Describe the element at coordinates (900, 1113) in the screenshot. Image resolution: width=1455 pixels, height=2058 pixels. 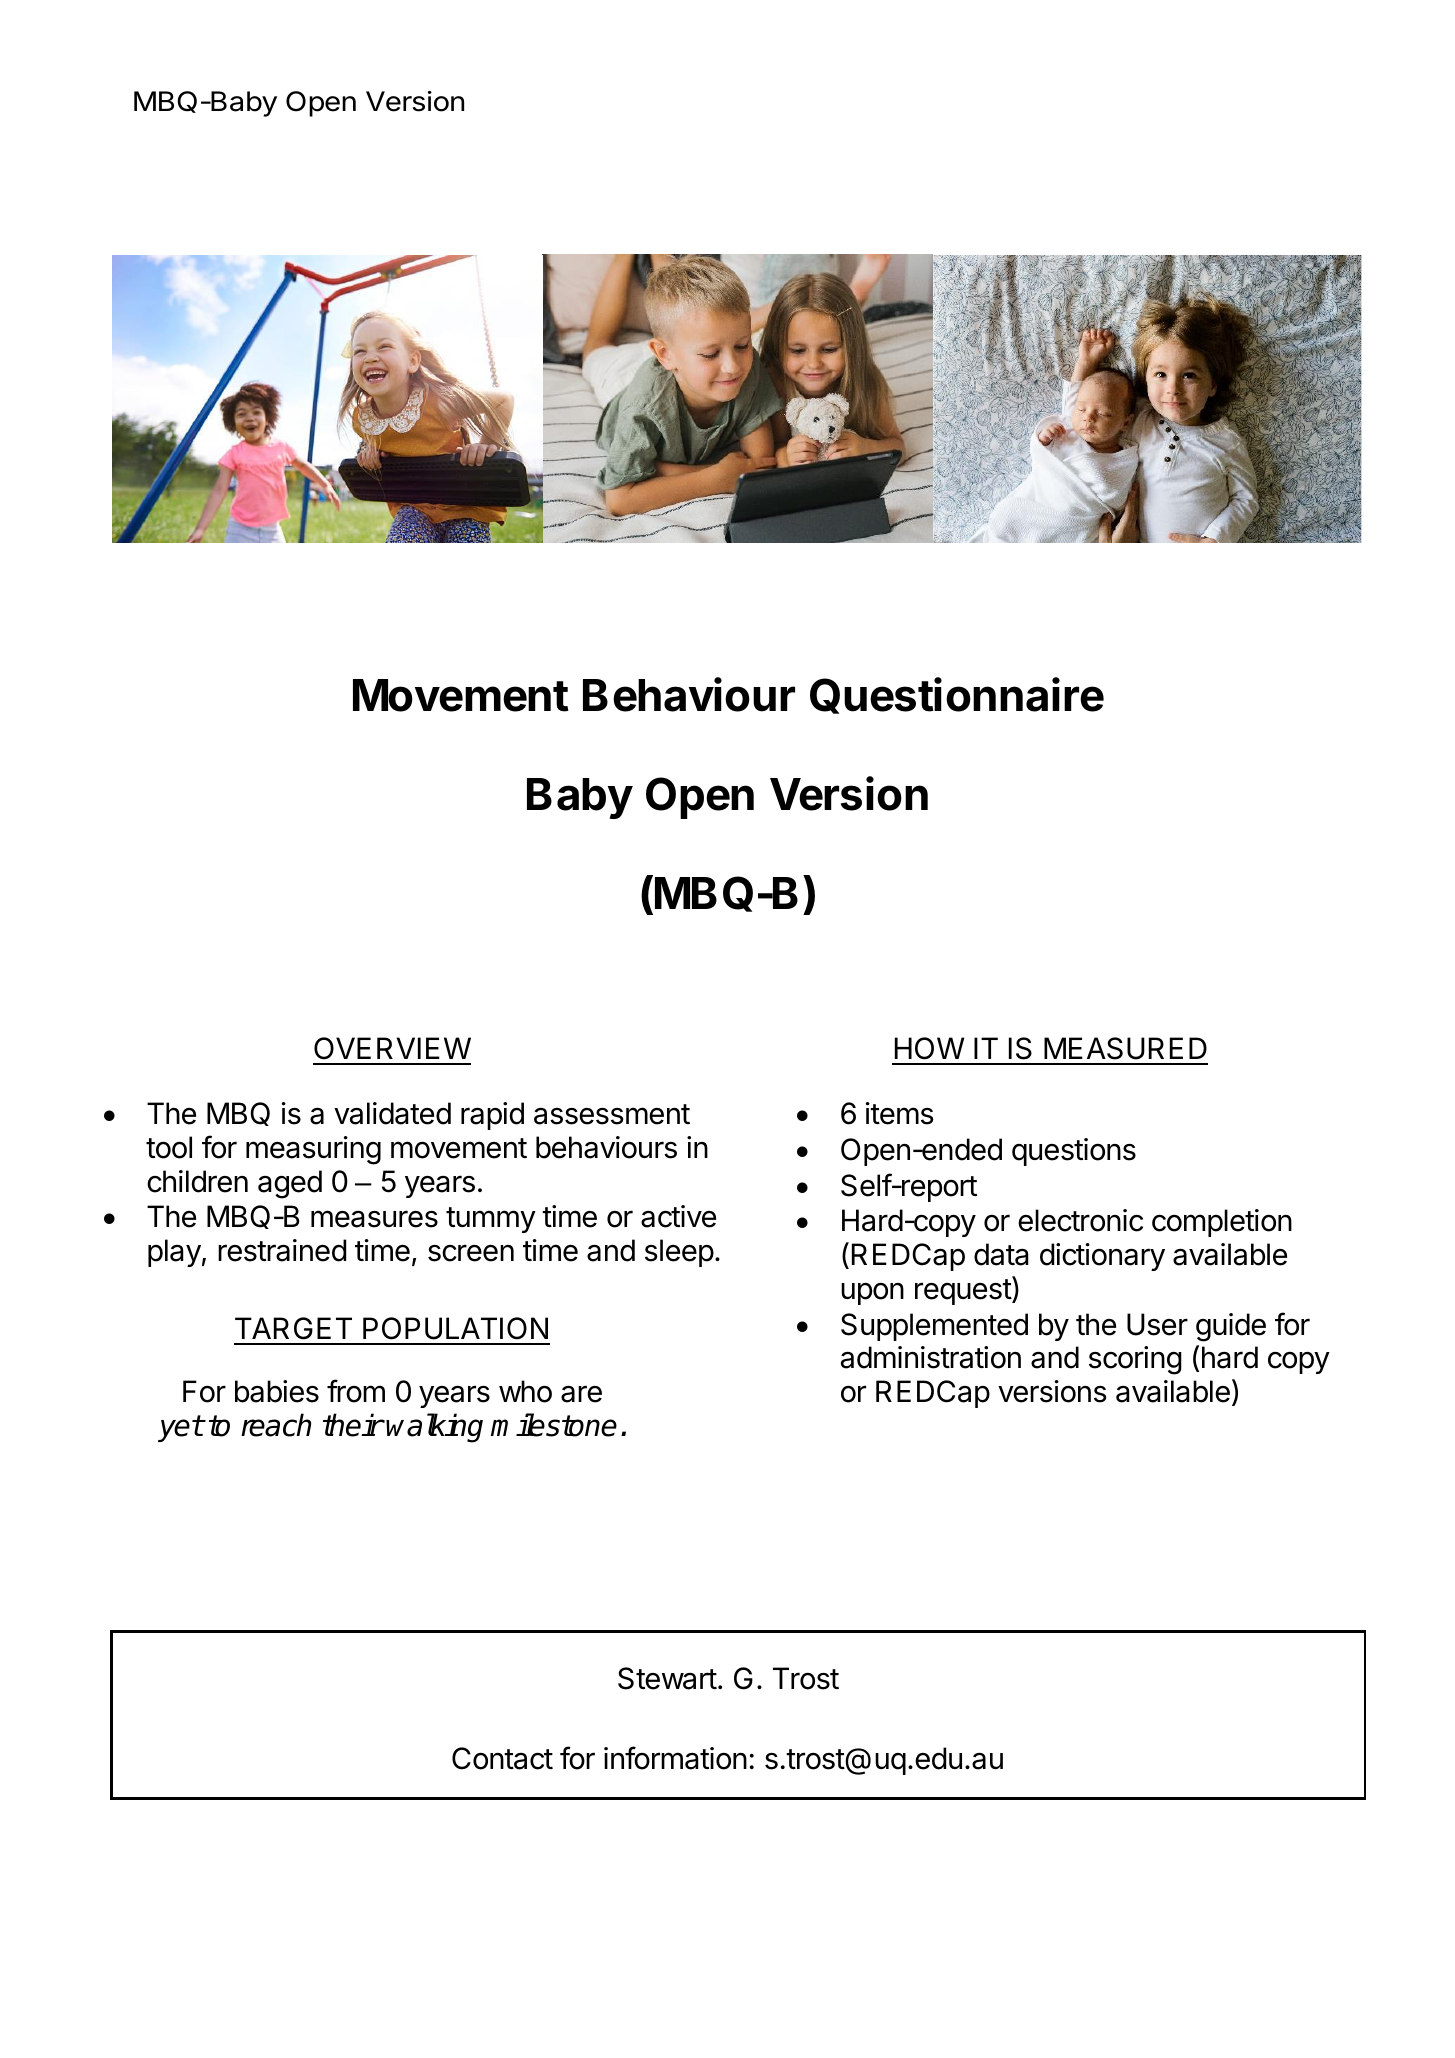
I see `items` at that location.
